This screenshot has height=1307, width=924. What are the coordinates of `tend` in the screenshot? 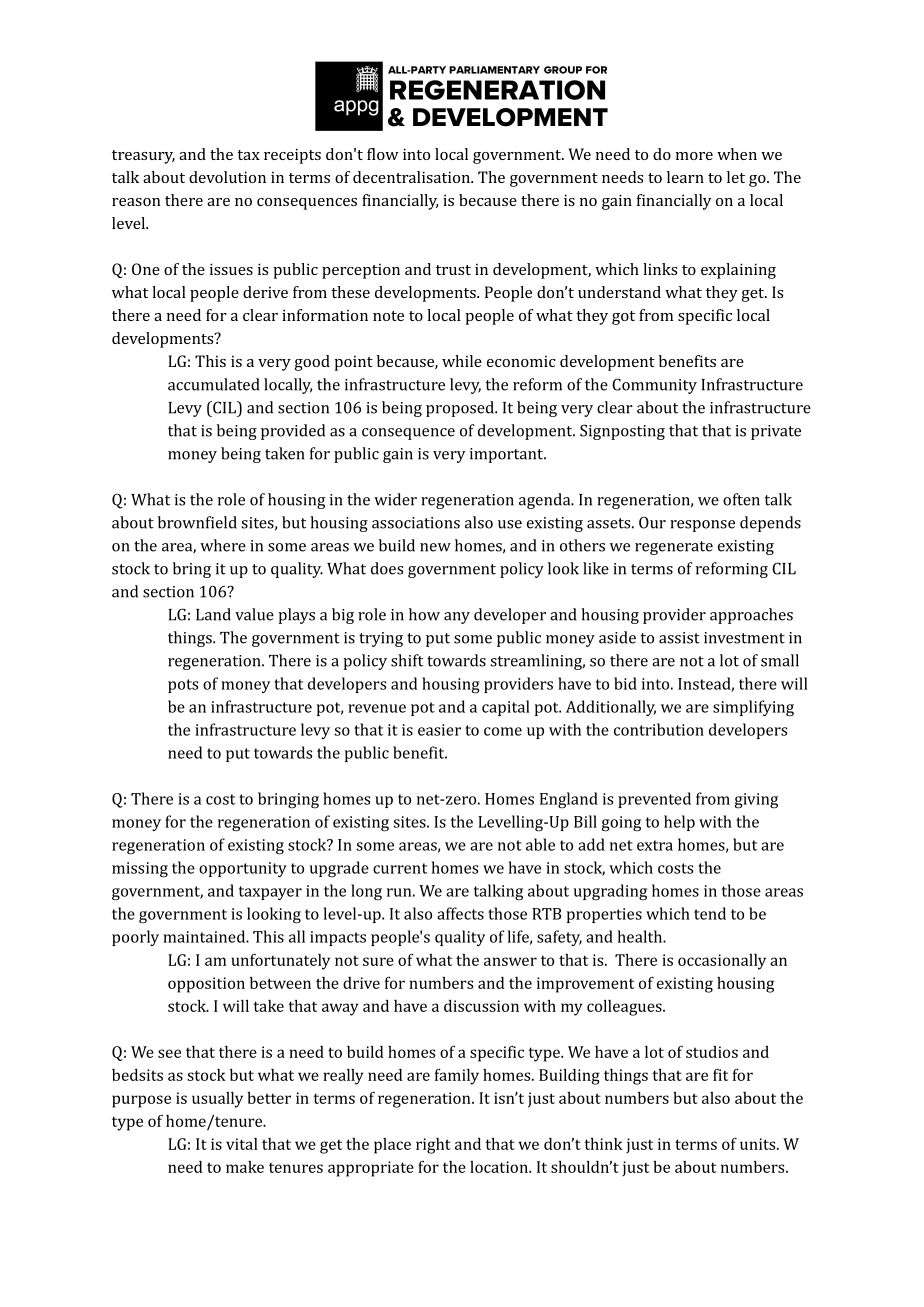 It's located at (710, 913).
